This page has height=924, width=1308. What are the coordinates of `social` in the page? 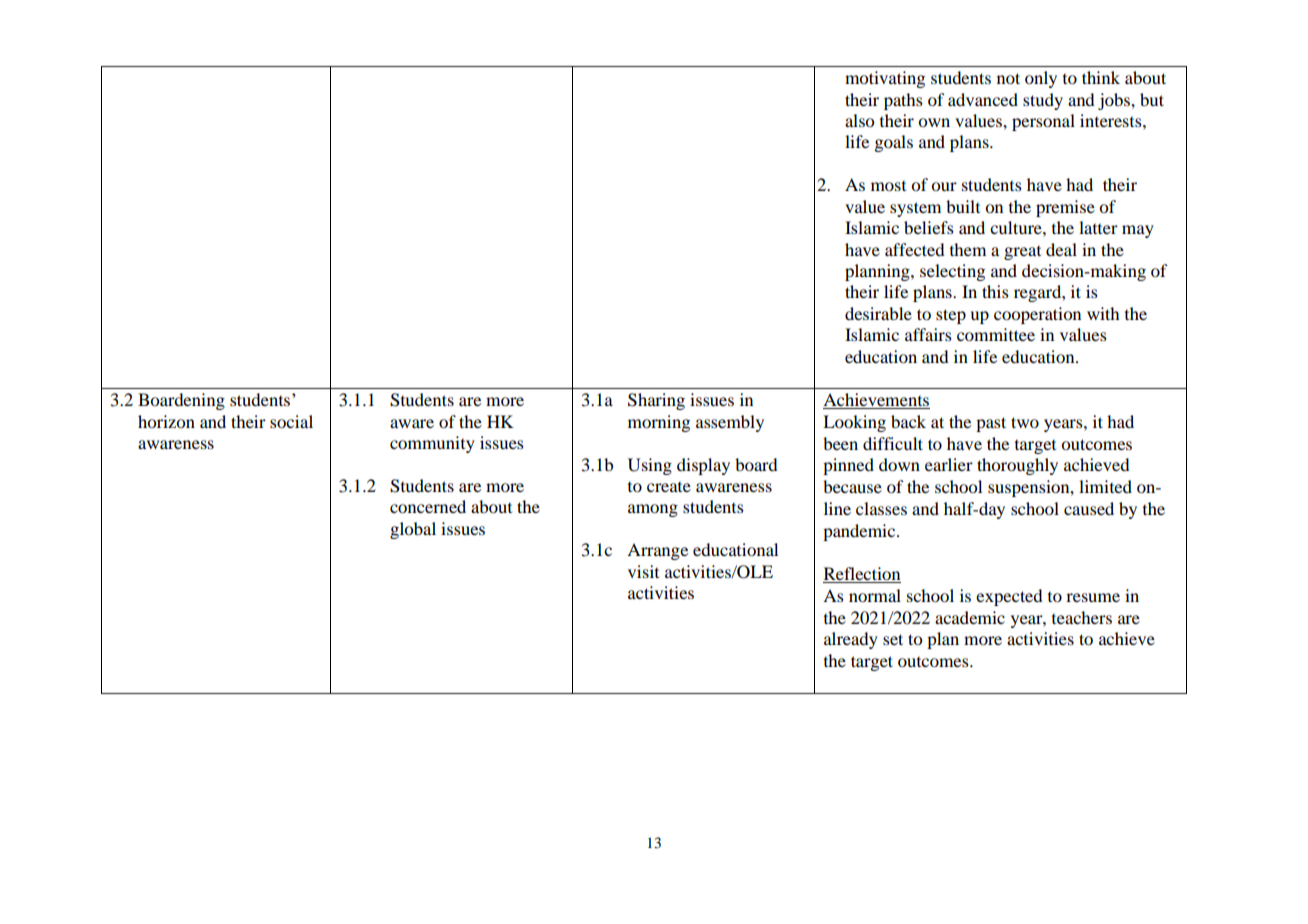 It's located at (291, 421).
